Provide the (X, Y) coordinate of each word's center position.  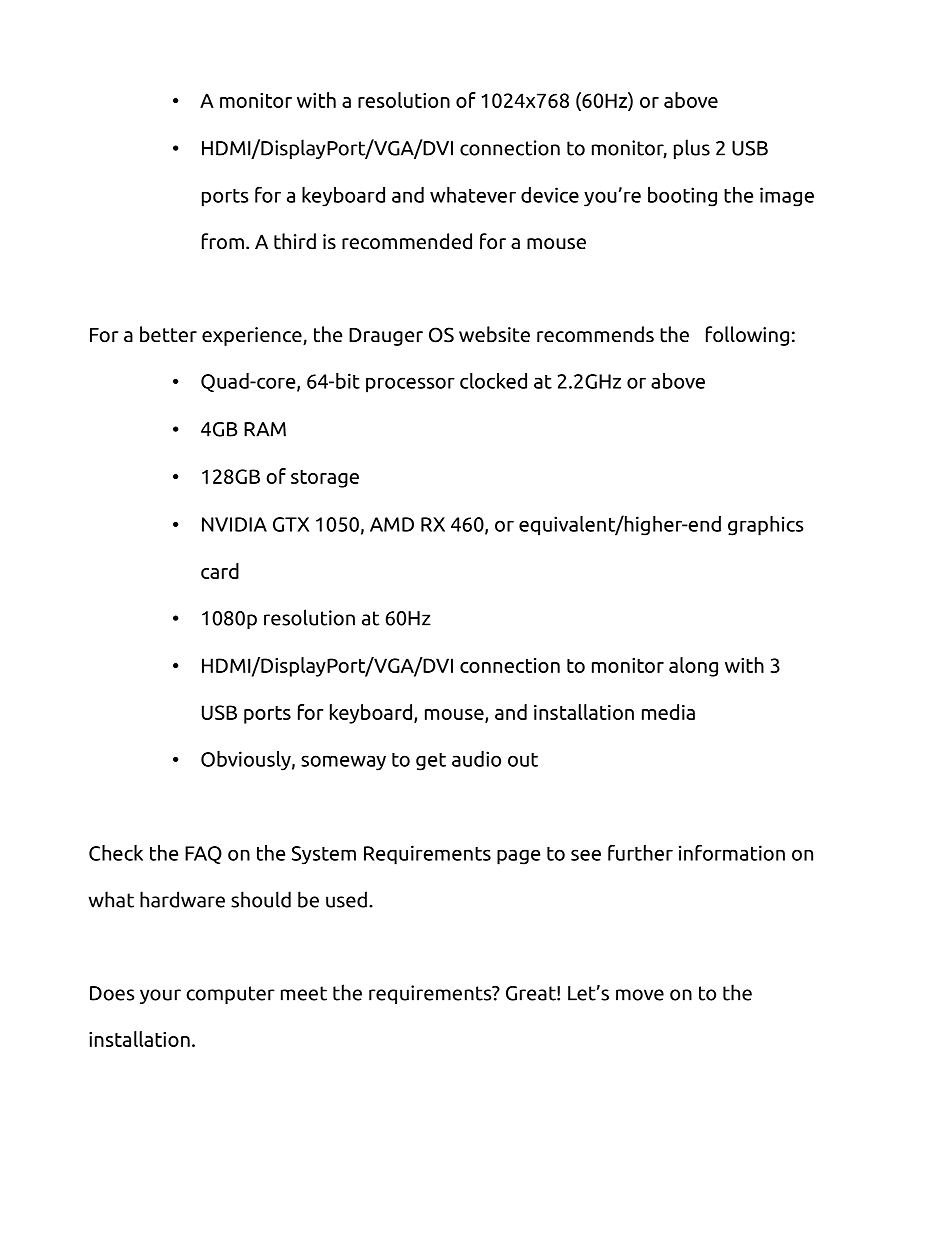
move (640, 995)
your (160, 996)
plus (692, 149)
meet (304, 993)
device (550, 195)
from (223, 241)
